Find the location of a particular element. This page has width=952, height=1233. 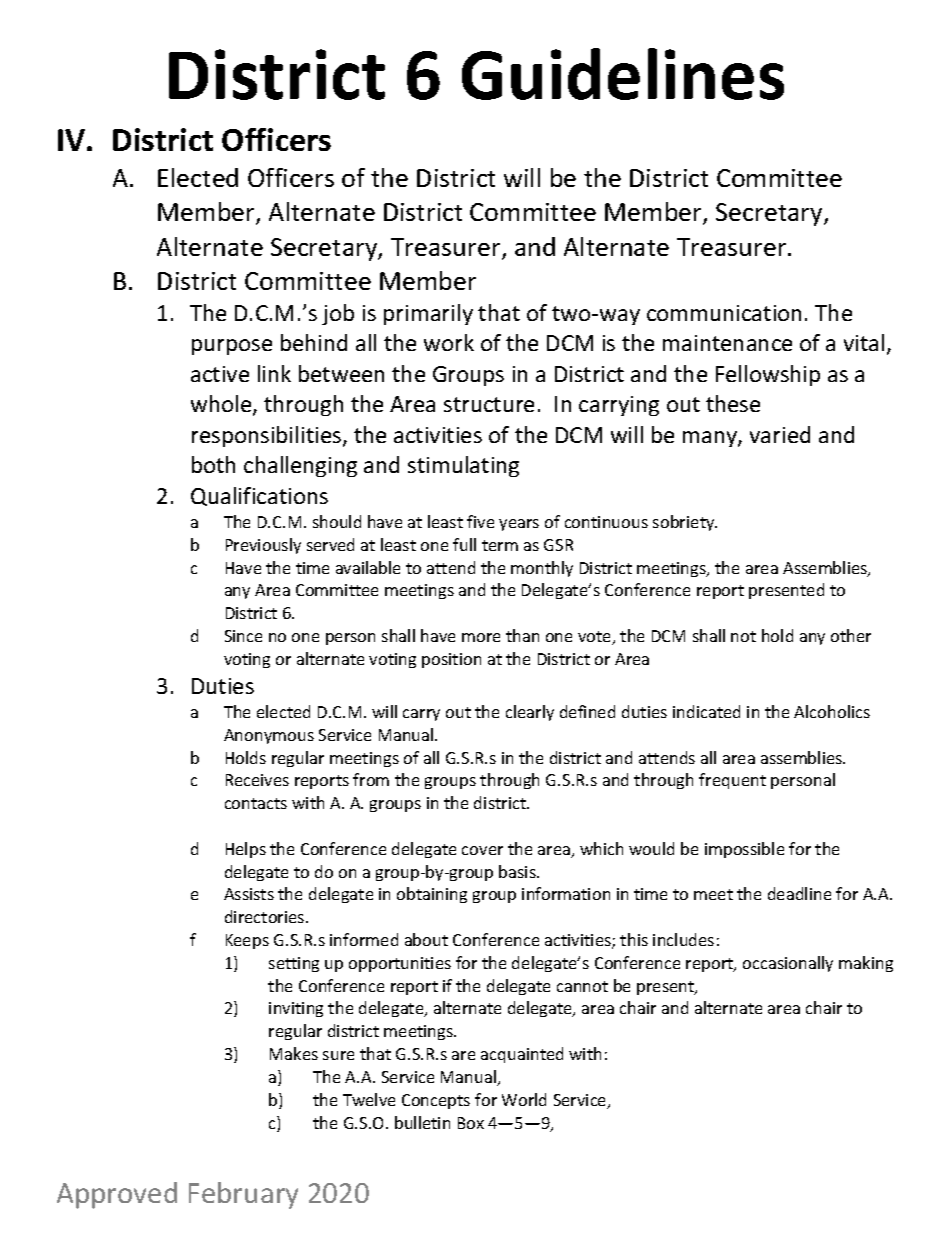

occasionally is located at coordinates (788, 964).
